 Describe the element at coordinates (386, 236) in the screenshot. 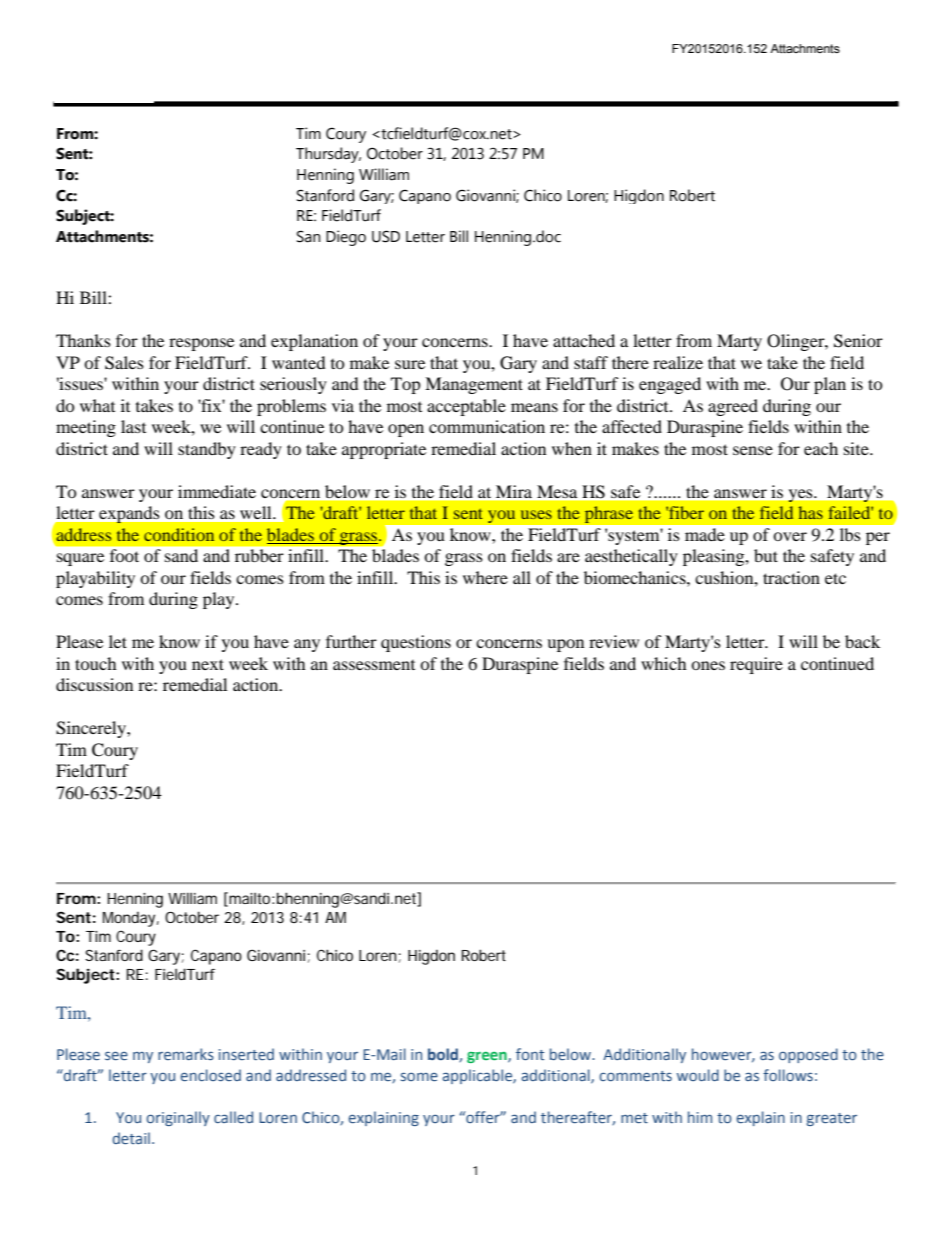

I see `USD` at that location.
